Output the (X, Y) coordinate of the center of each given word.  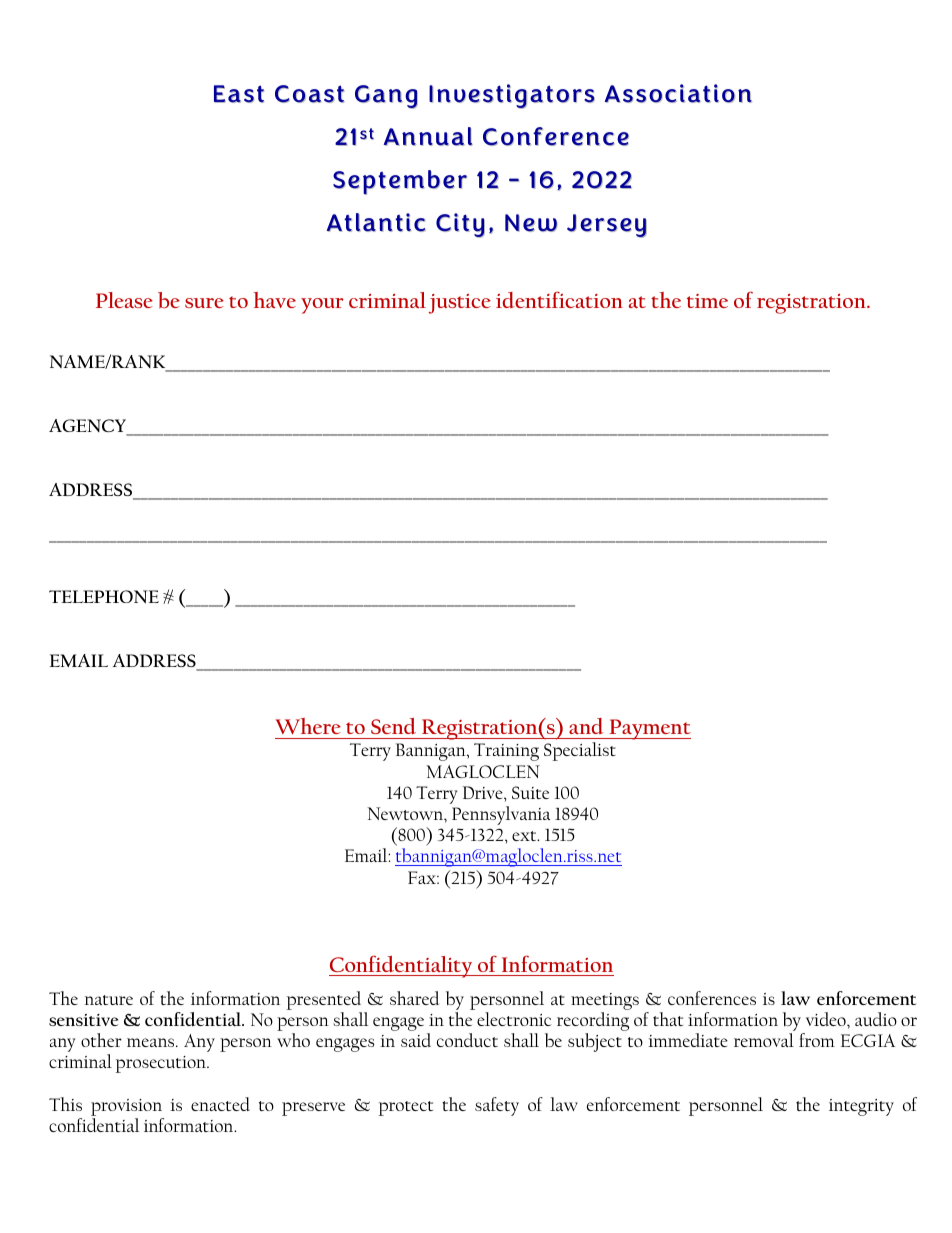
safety (497, 1106)
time (707, 301)
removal (764, 1040)
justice (459, 304)
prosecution (162, 1064)
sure (204, 303)
